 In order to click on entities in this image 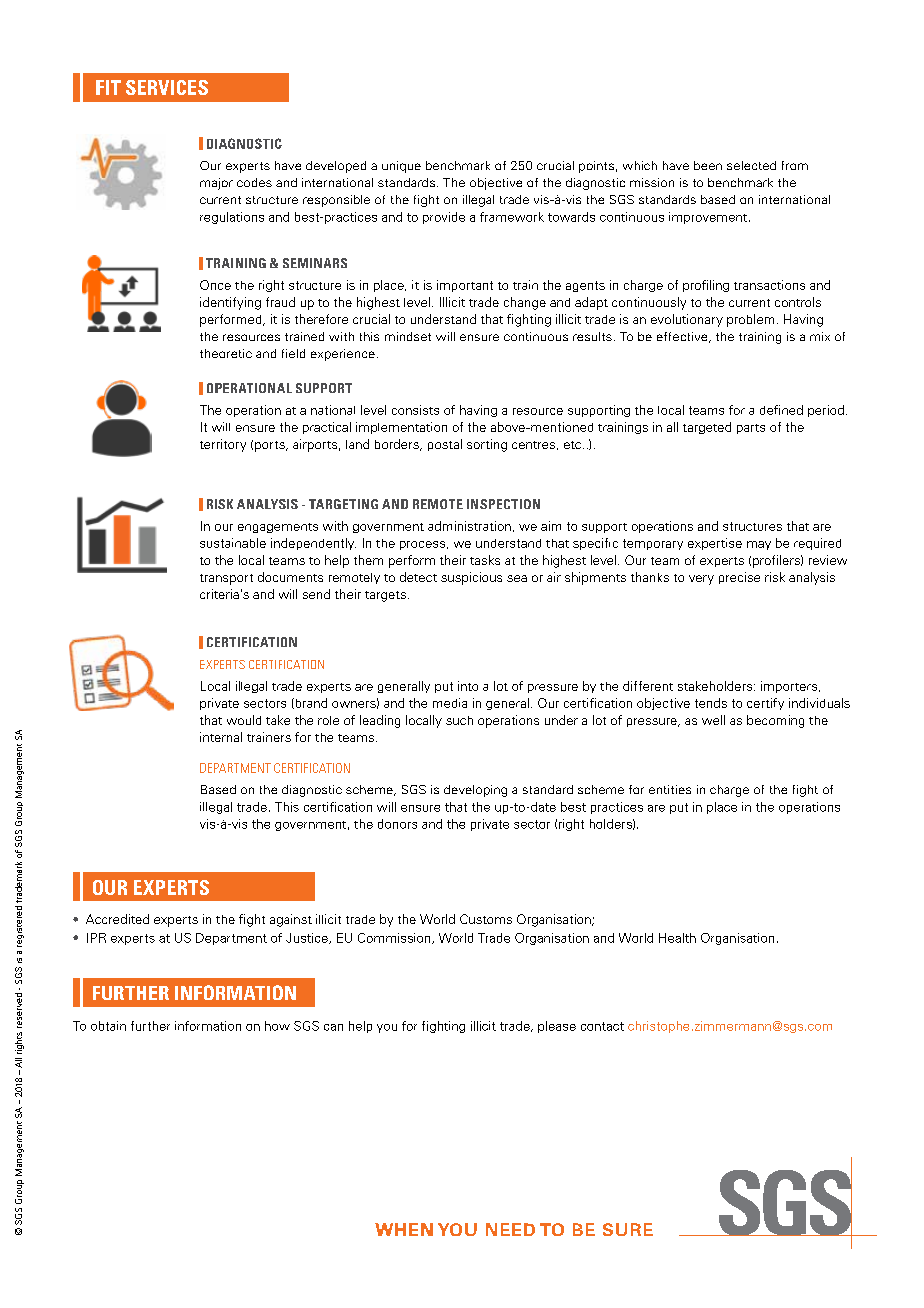, I will do `click(670, 789)`.
